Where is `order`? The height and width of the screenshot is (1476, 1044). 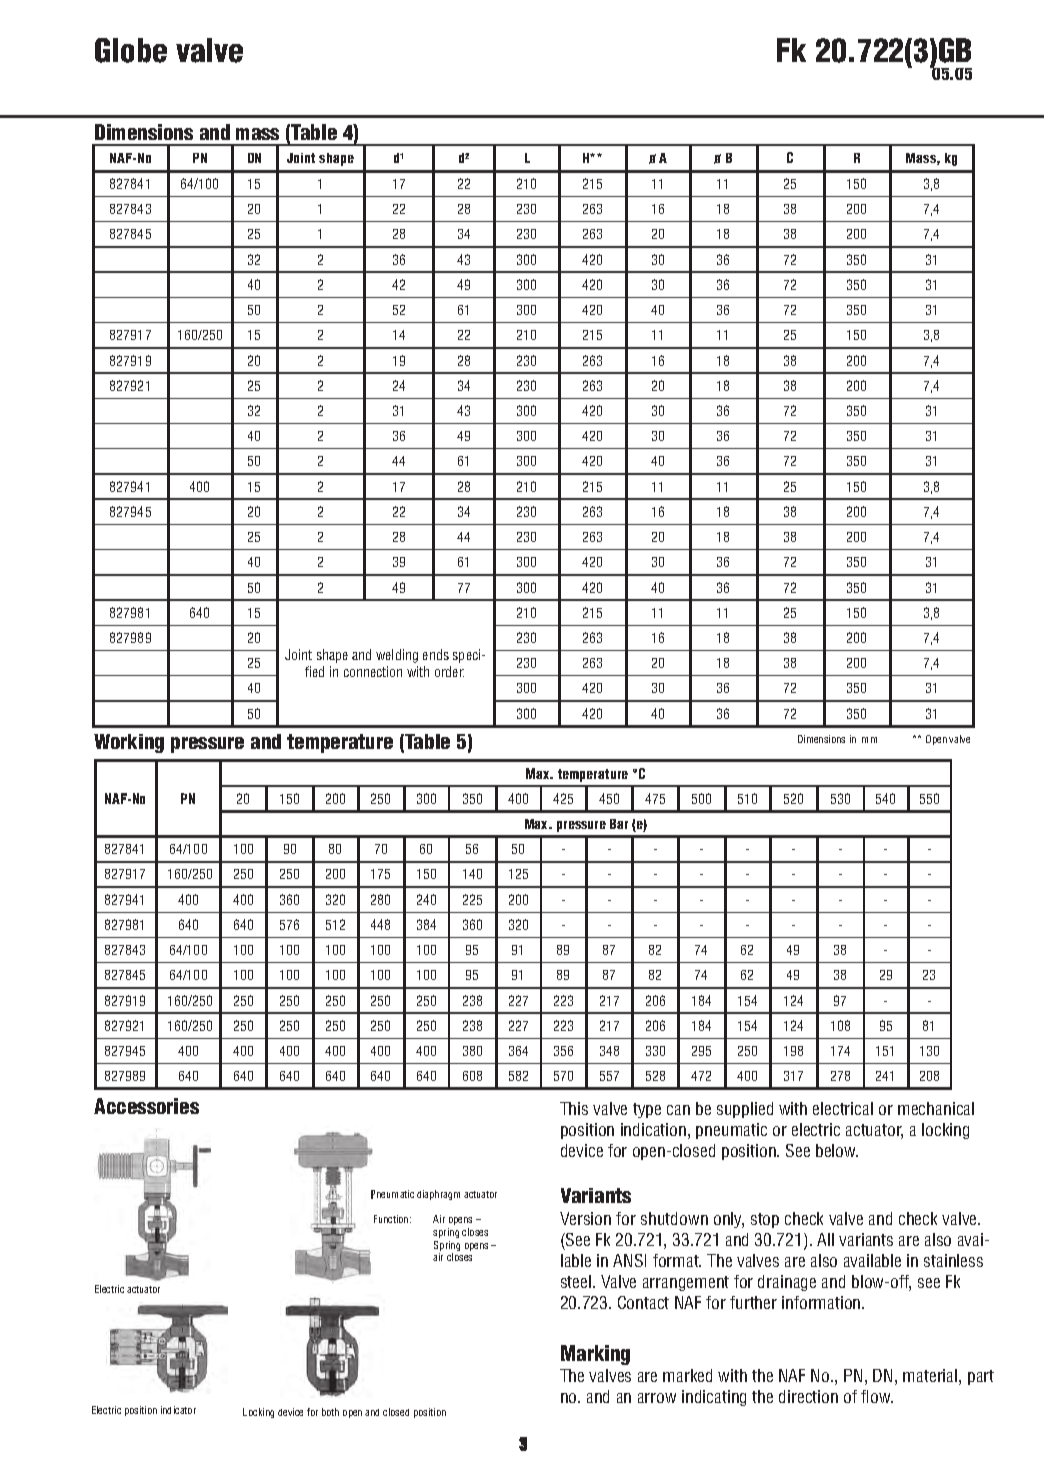 order is located at coordinates (449, 671).
